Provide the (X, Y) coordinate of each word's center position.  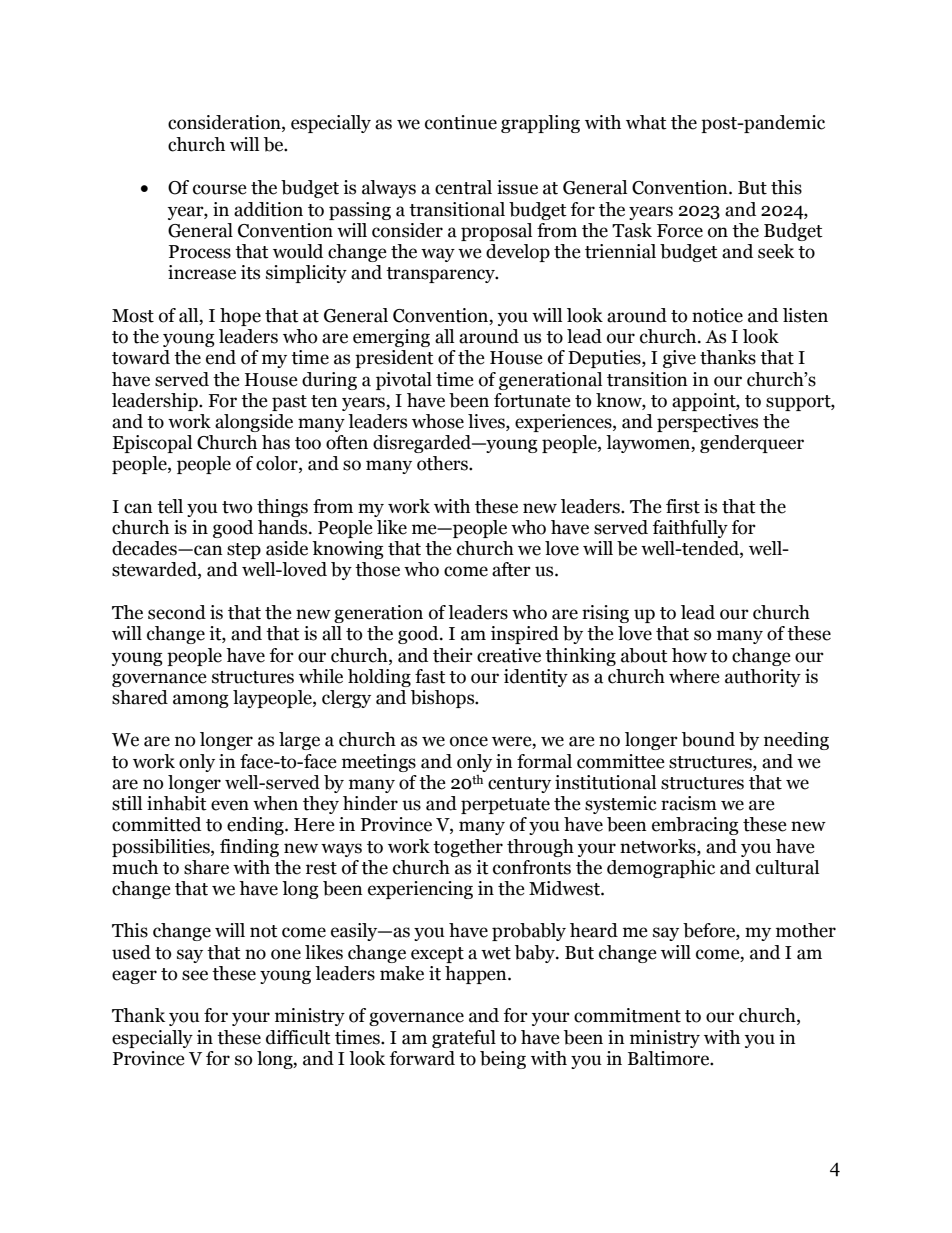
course (220, 189)
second (177, 612)
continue (461, 122)
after (511, 569)
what (646, 122)
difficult (298, 1037)
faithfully (690, 529)
